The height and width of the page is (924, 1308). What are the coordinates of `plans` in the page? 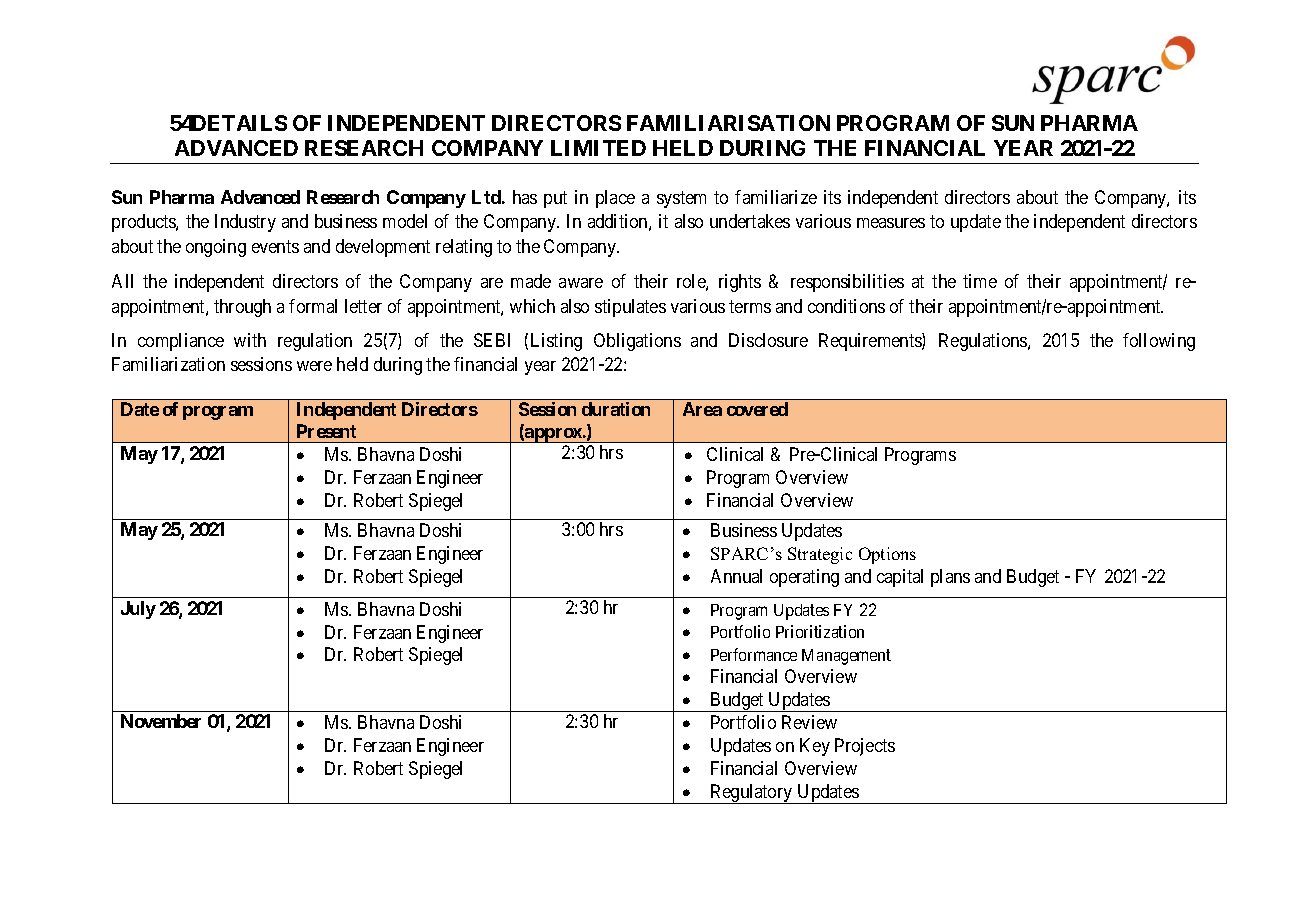 It's located at (950, 578).
